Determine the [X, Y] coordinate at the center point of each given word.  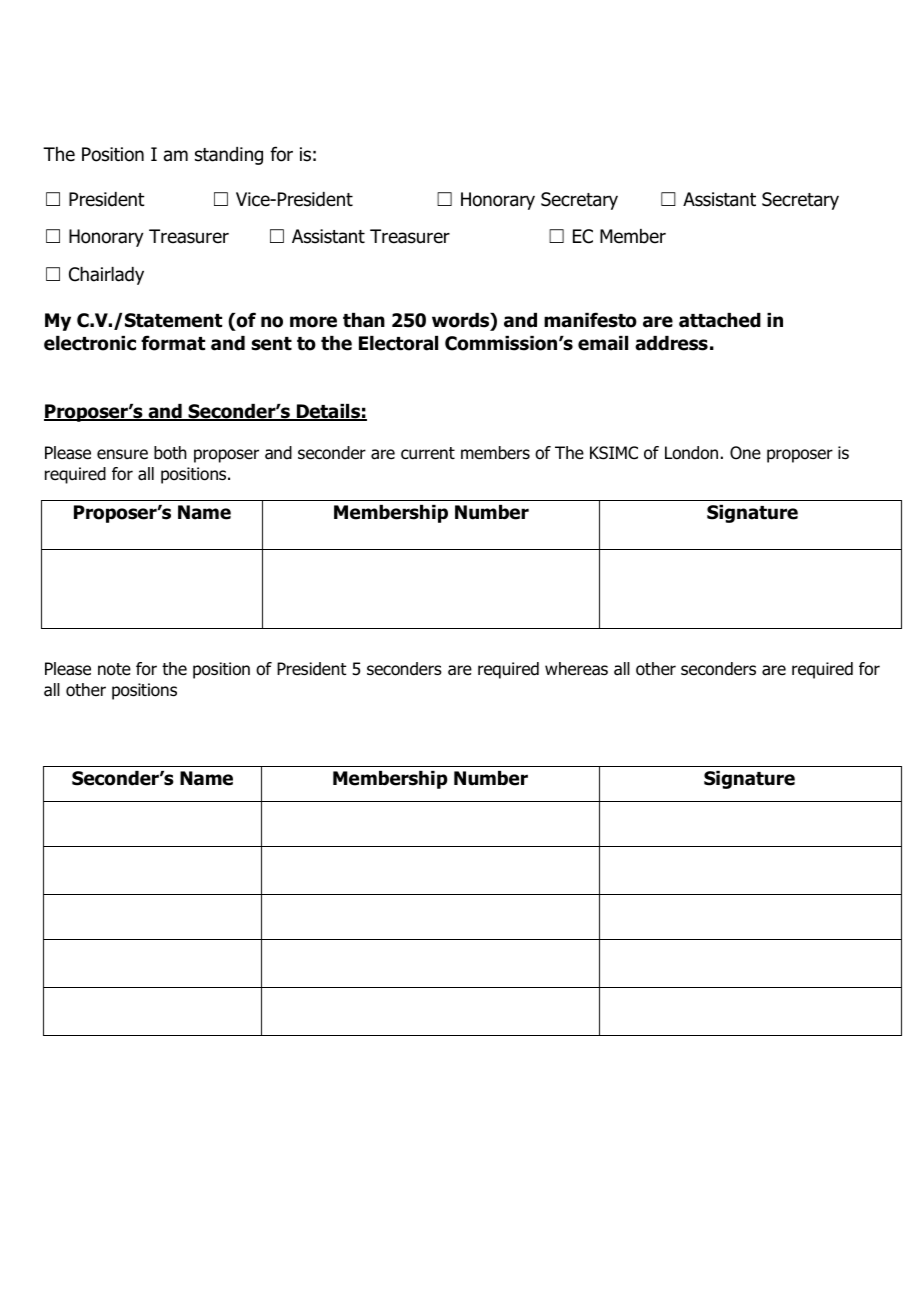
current [428, 453]
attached [720, 320]
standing [229, 156]
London [691, 453]
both [170, 453]
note [114, 669]
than [364, 320]
